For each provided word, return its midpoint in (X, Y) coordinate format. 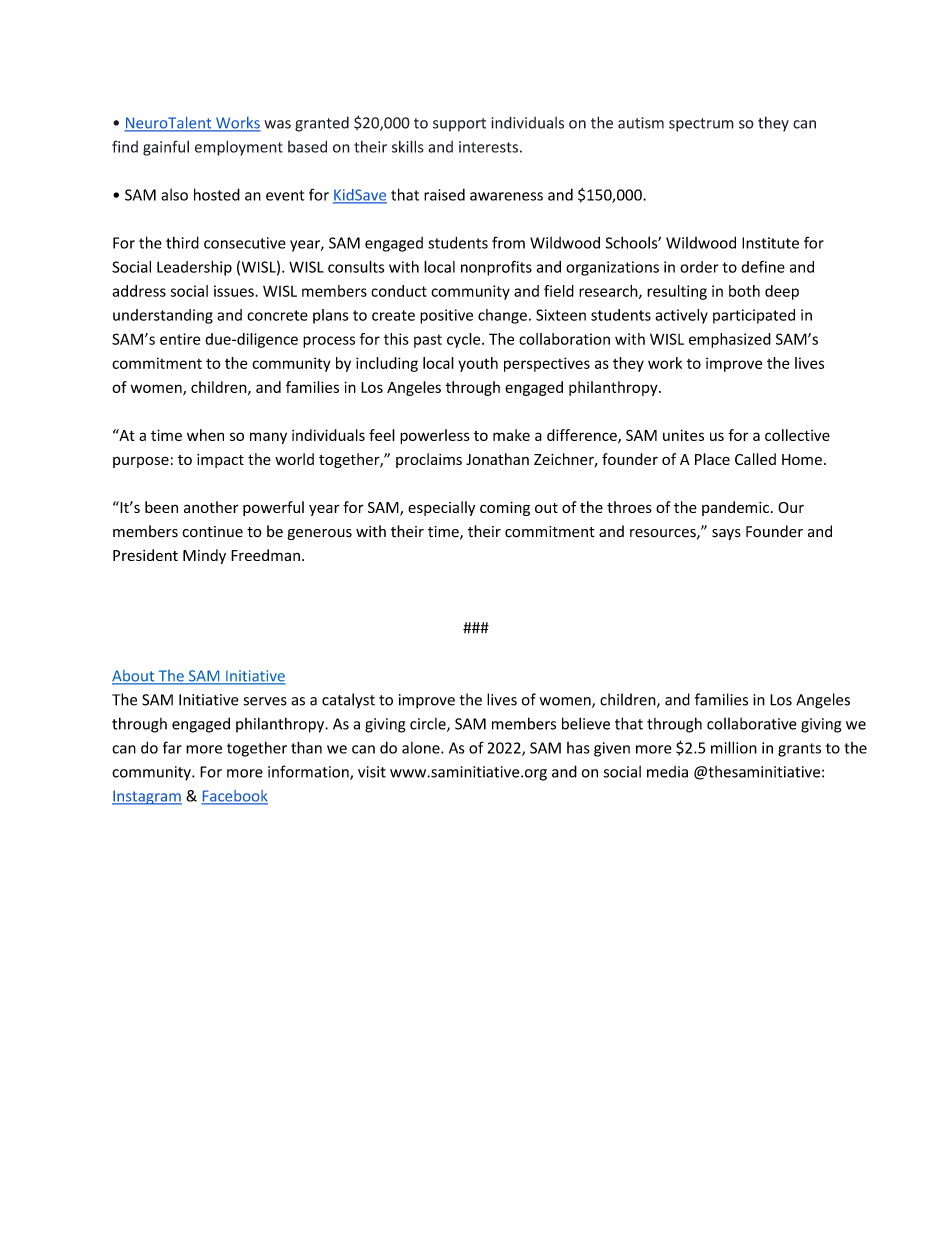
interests (488, 147)
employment (239, 148)
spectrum (701, 125)
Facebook (234, 797)
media (667, 772)
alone (422, 748)
